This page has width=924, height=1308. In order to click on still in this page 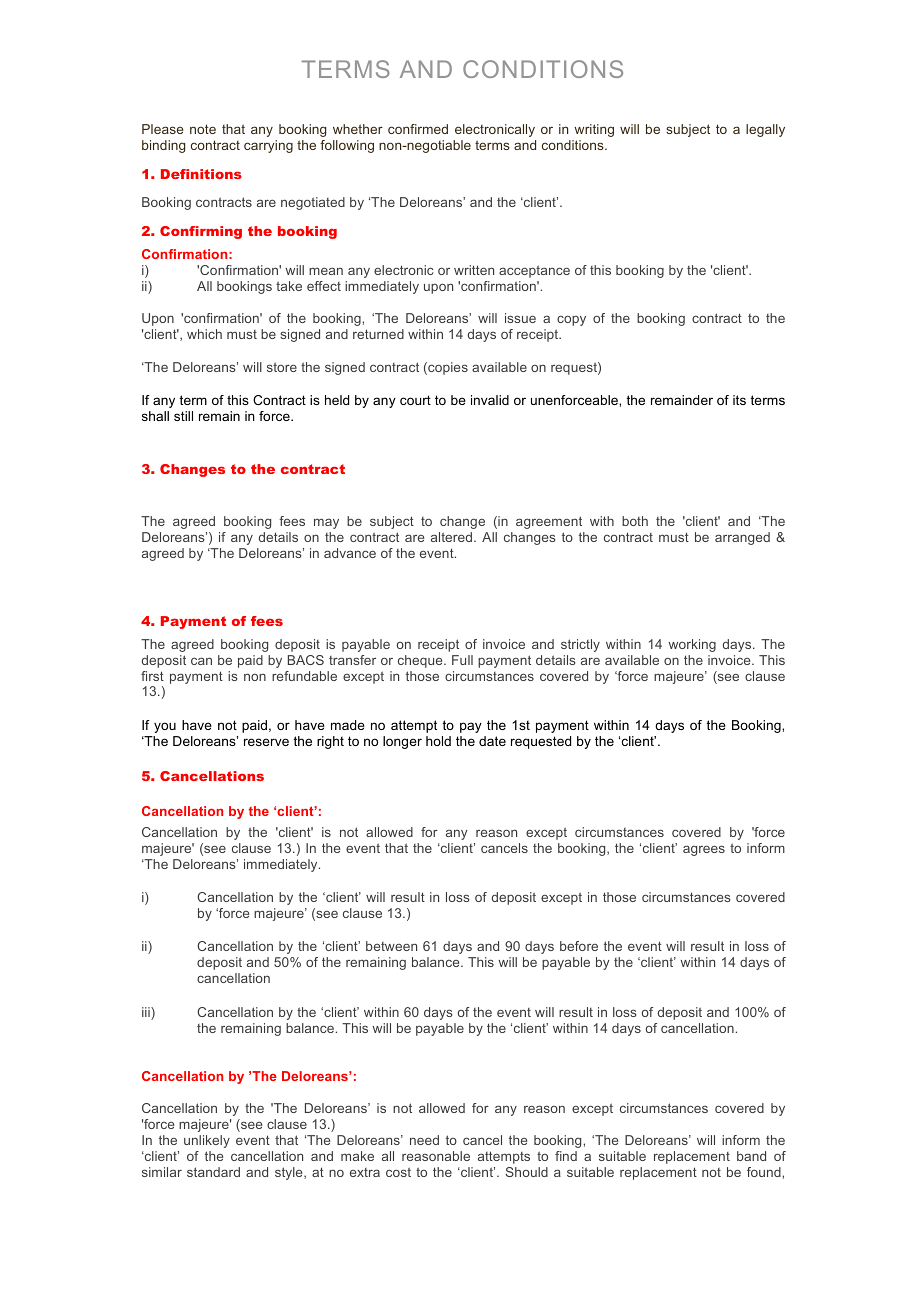, I will do `click(183, 416)`.
